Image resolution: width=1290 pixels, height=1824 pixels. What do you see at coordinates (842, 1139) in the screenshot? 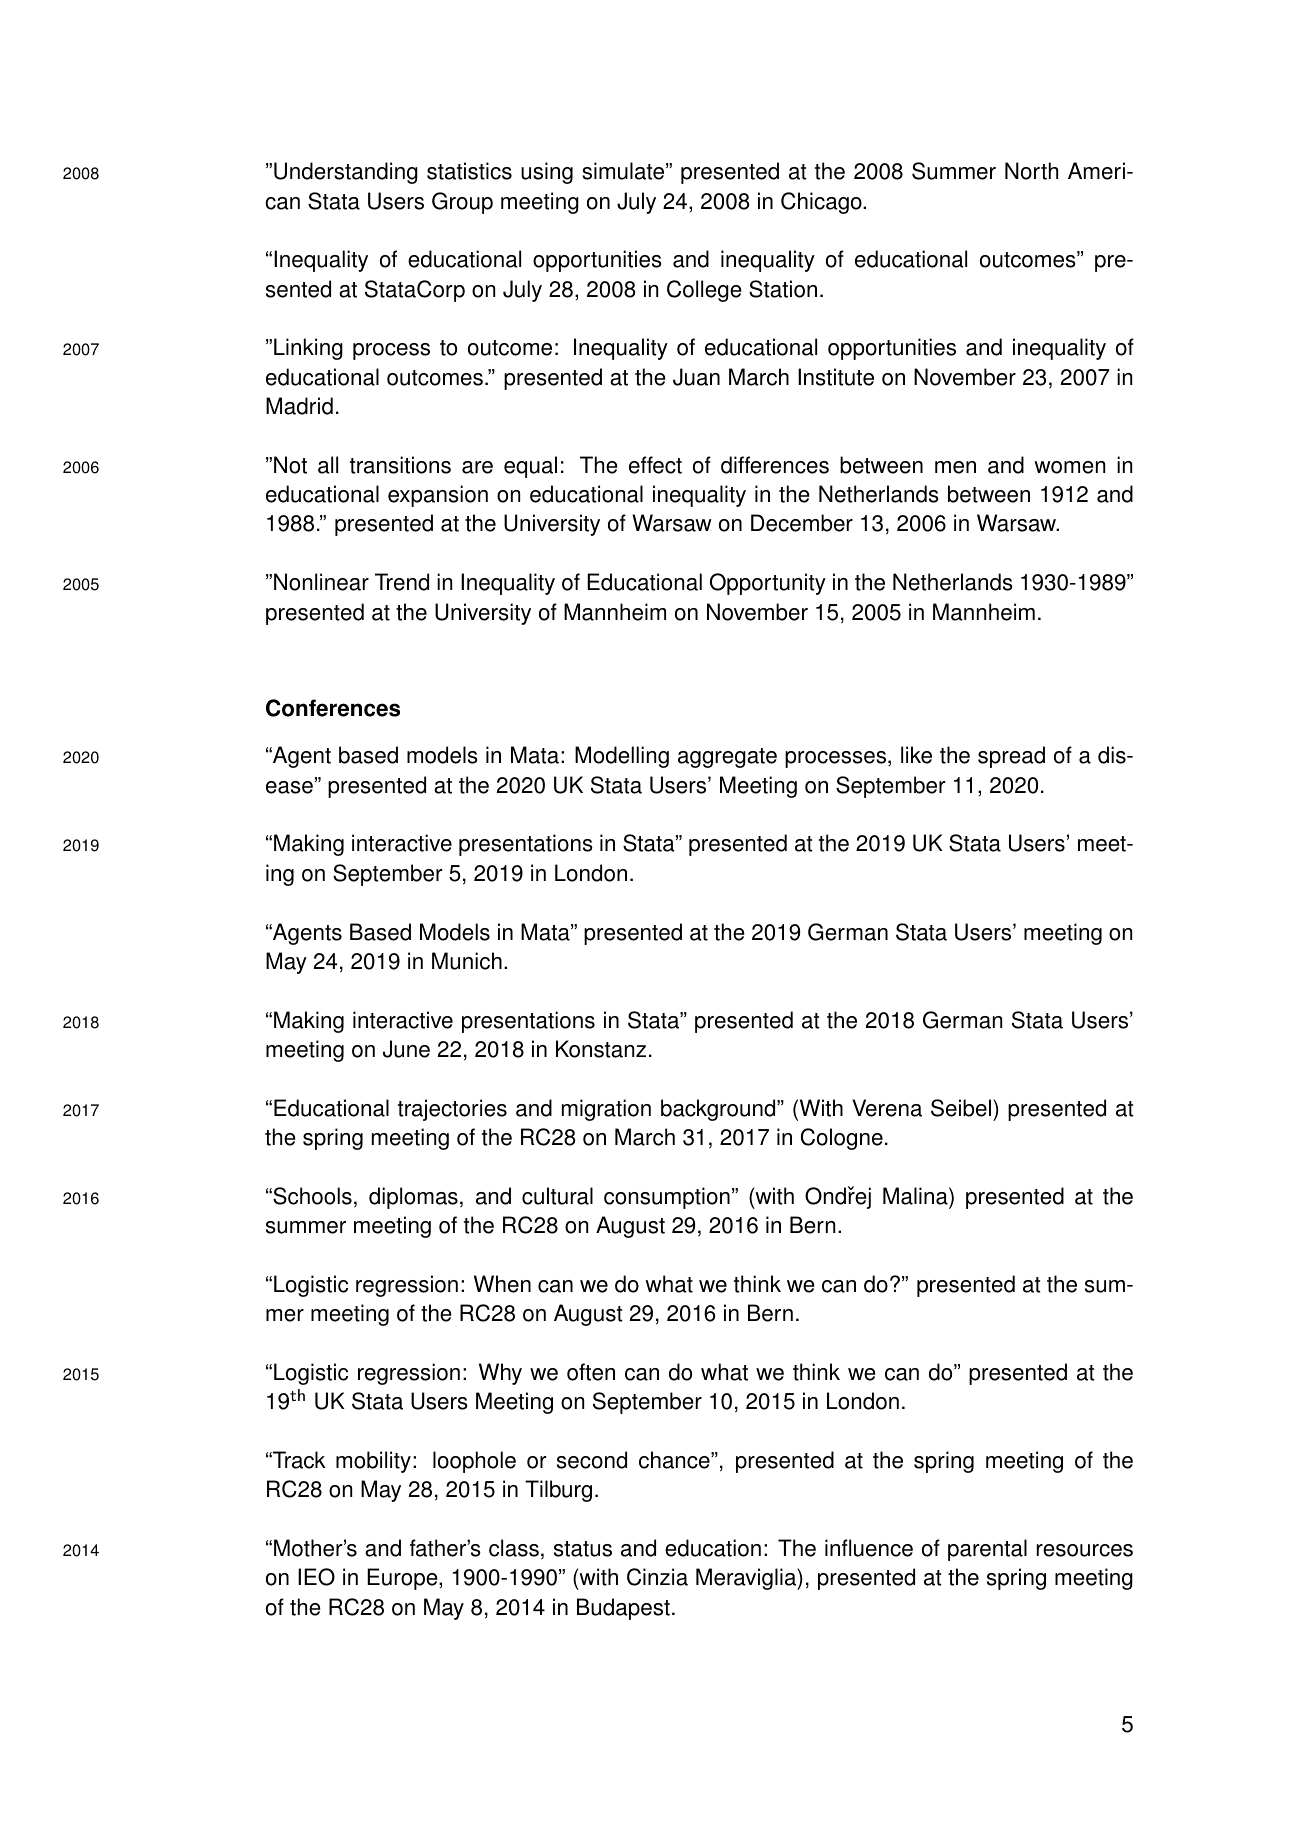
I see `Cologne` at bounding box center [842, 1139].
